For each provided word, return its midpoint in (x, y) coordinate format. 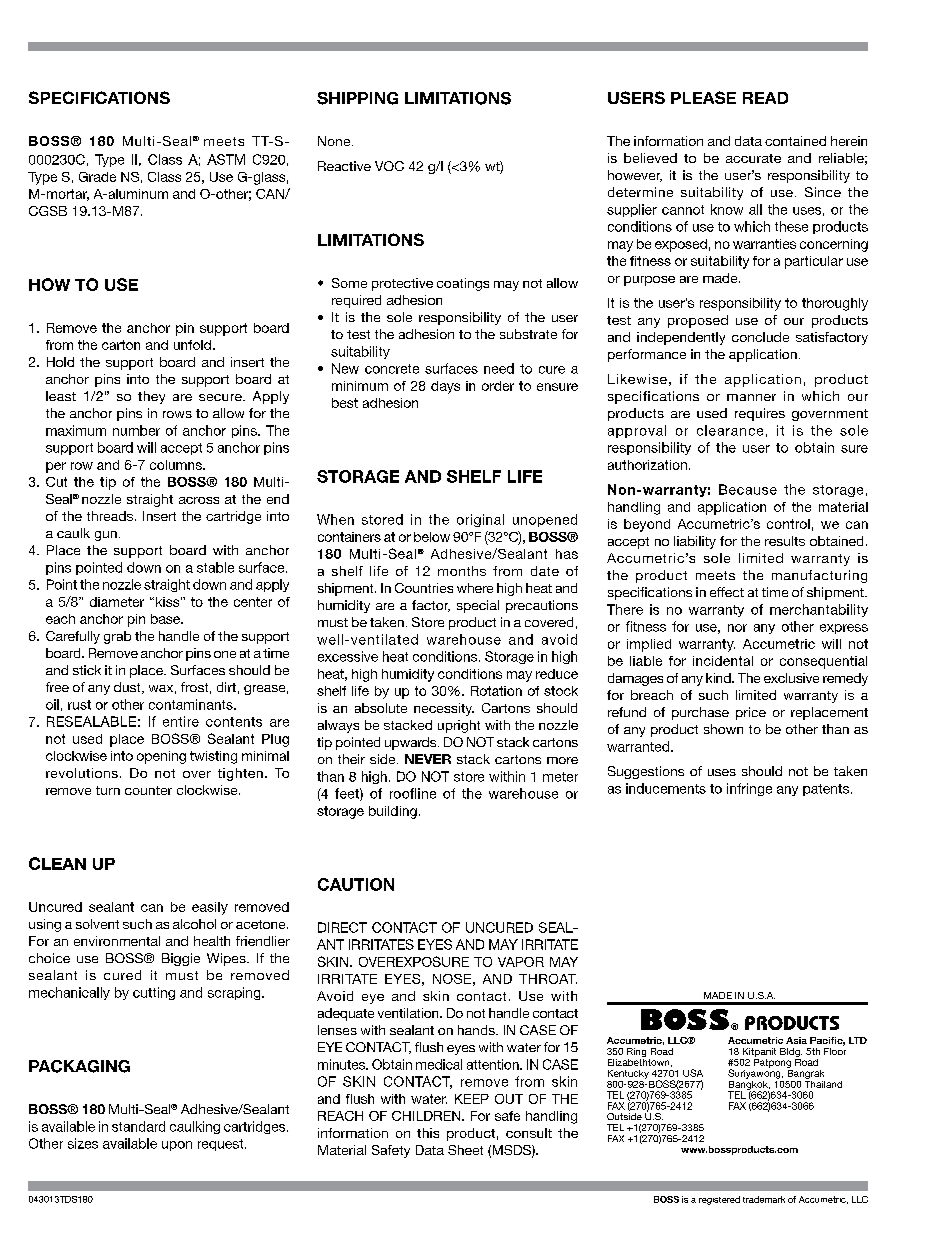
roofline (413, 793)
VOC (389, 166)
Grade (97, 177)
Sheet (465, 1150)
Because (748, 489)
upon (177, 1146)
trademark (764, 1199)
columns (177, 465)
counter (148, 790)
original (480, 520)
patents (827, 790)
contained (795, 141)
